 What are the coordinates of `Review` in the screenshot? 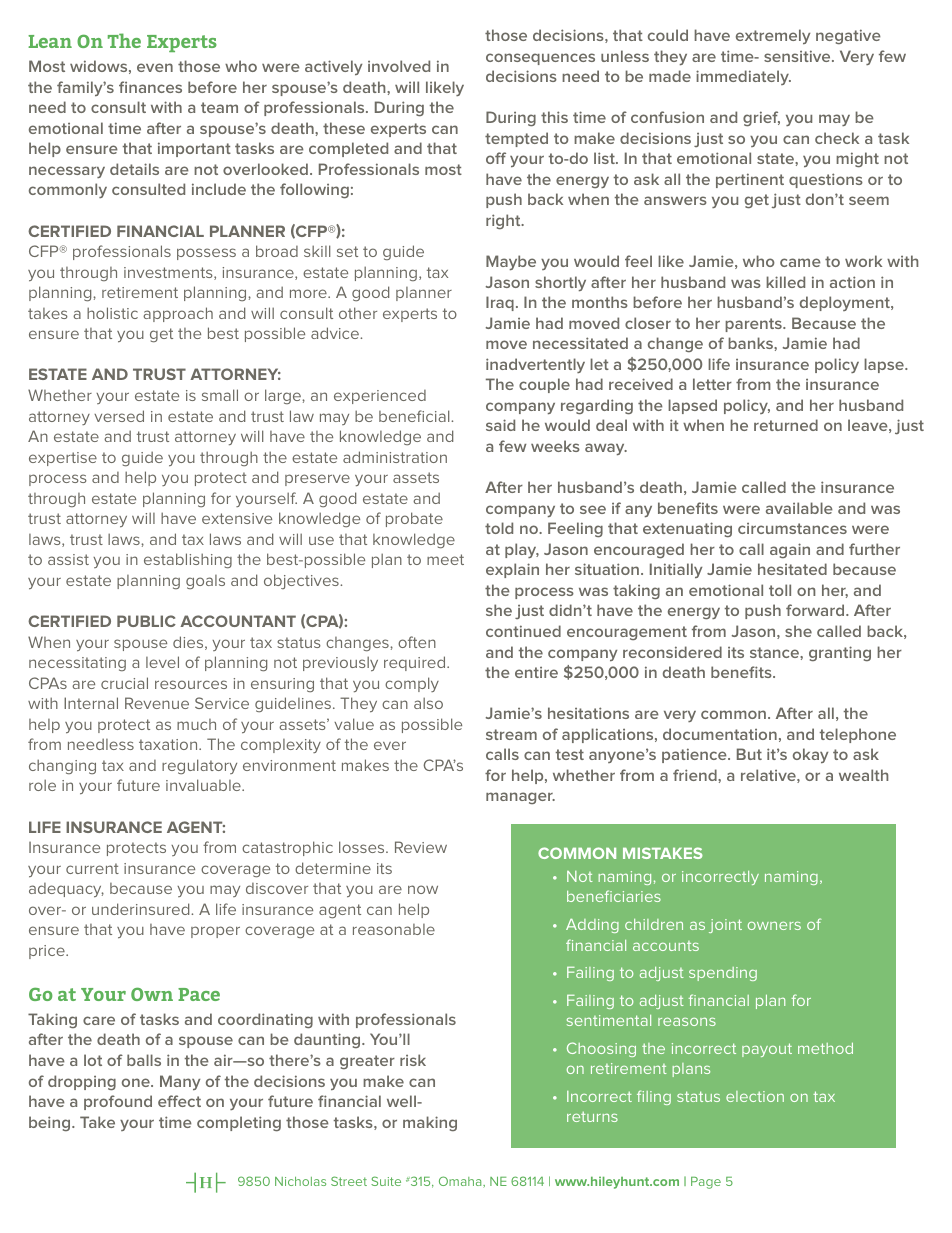 It's located at (421, 847).
